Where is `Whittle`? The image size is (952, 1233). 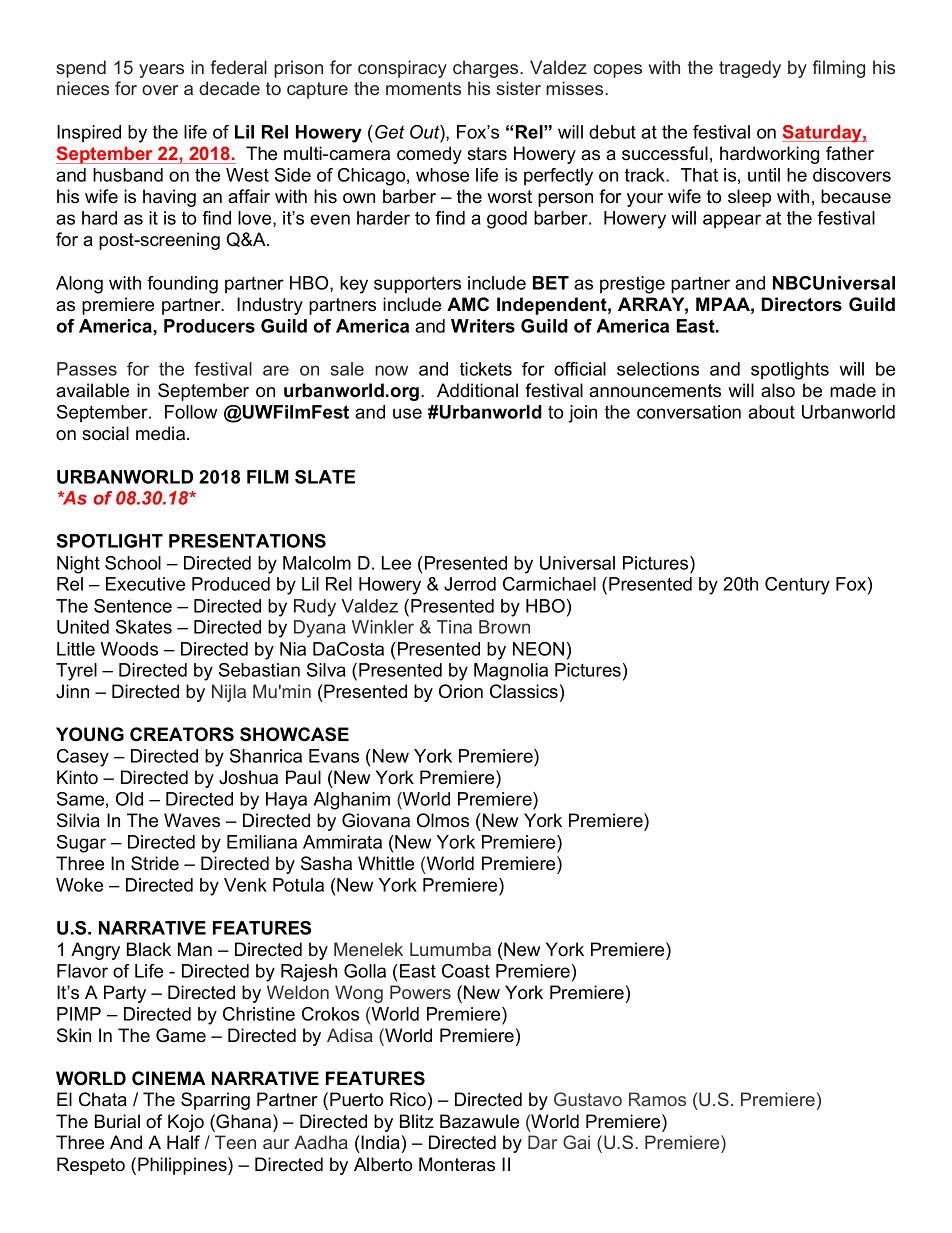
Whittle is located at coordinates (386, 863).
